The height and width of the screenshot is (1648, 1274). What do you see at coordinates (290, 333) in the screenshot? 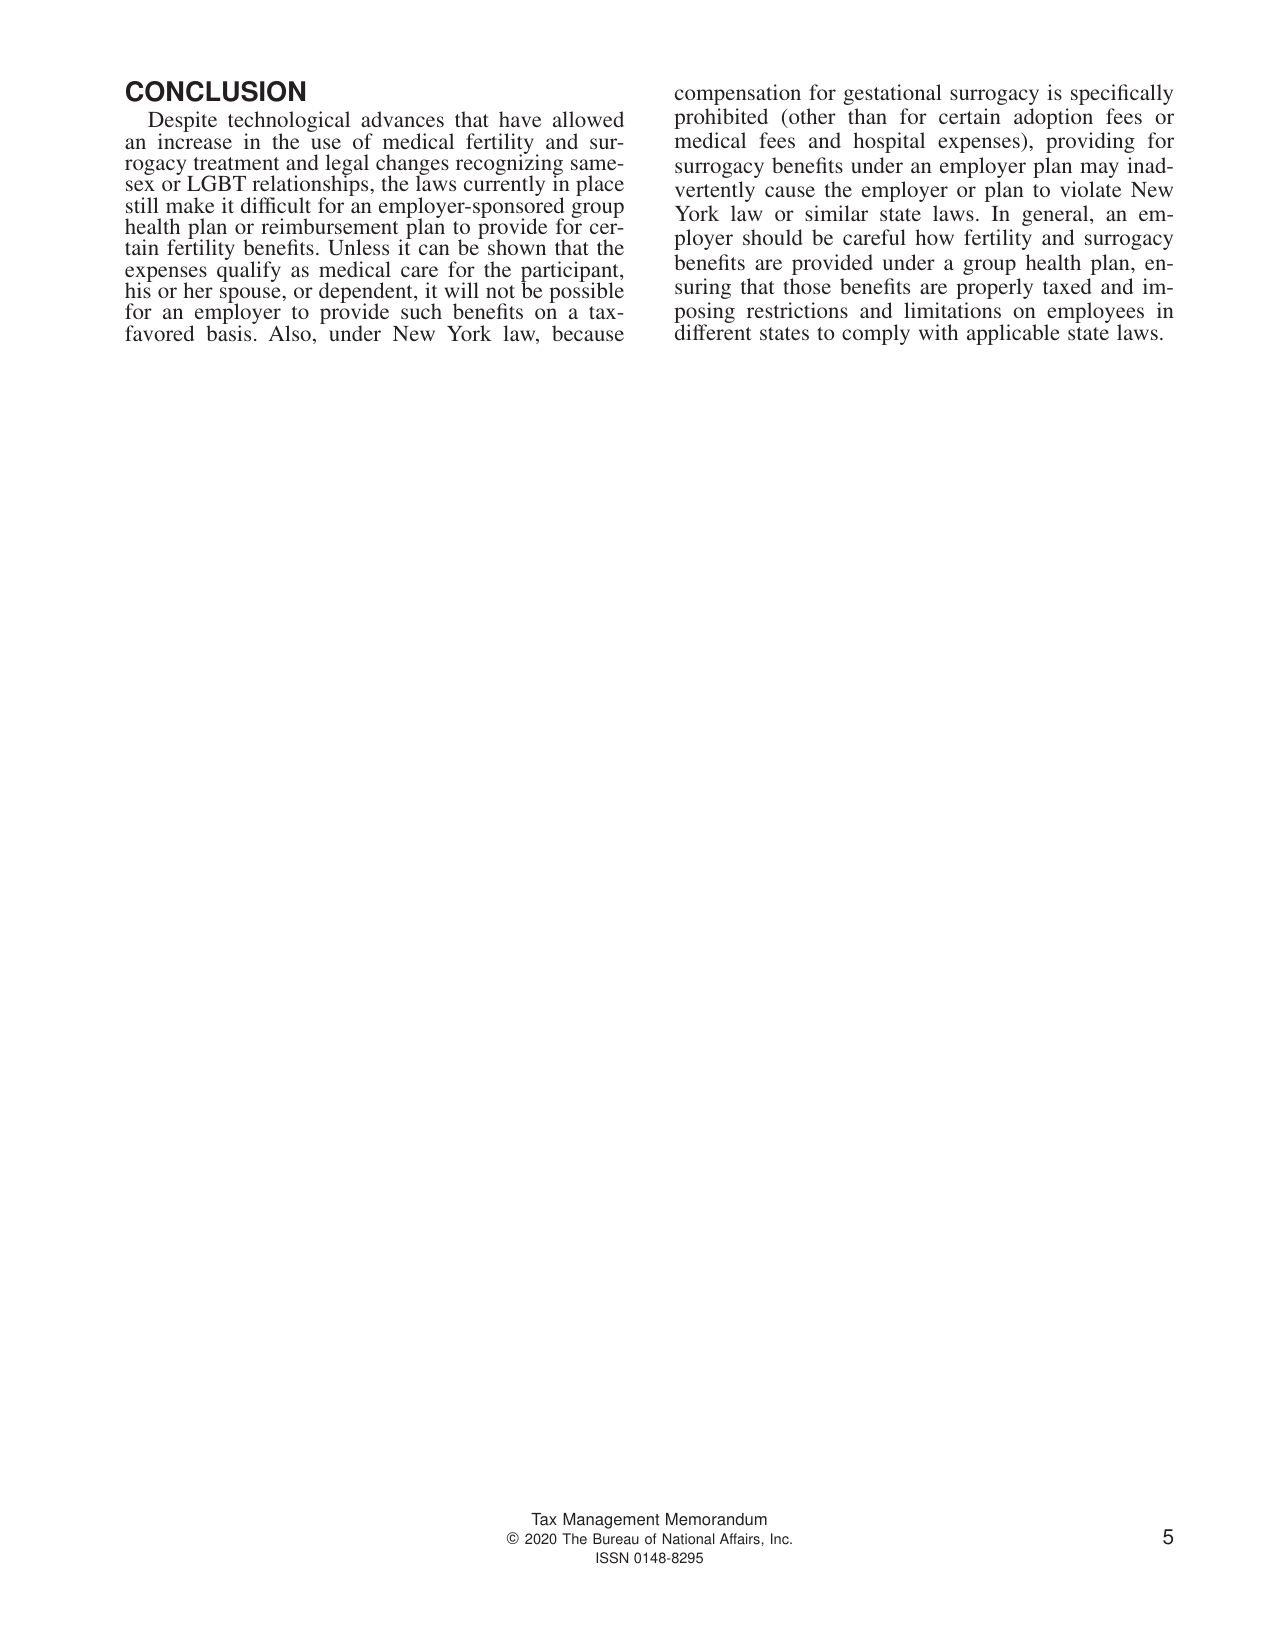
I see `Also` at bounding box center [290, 333].
